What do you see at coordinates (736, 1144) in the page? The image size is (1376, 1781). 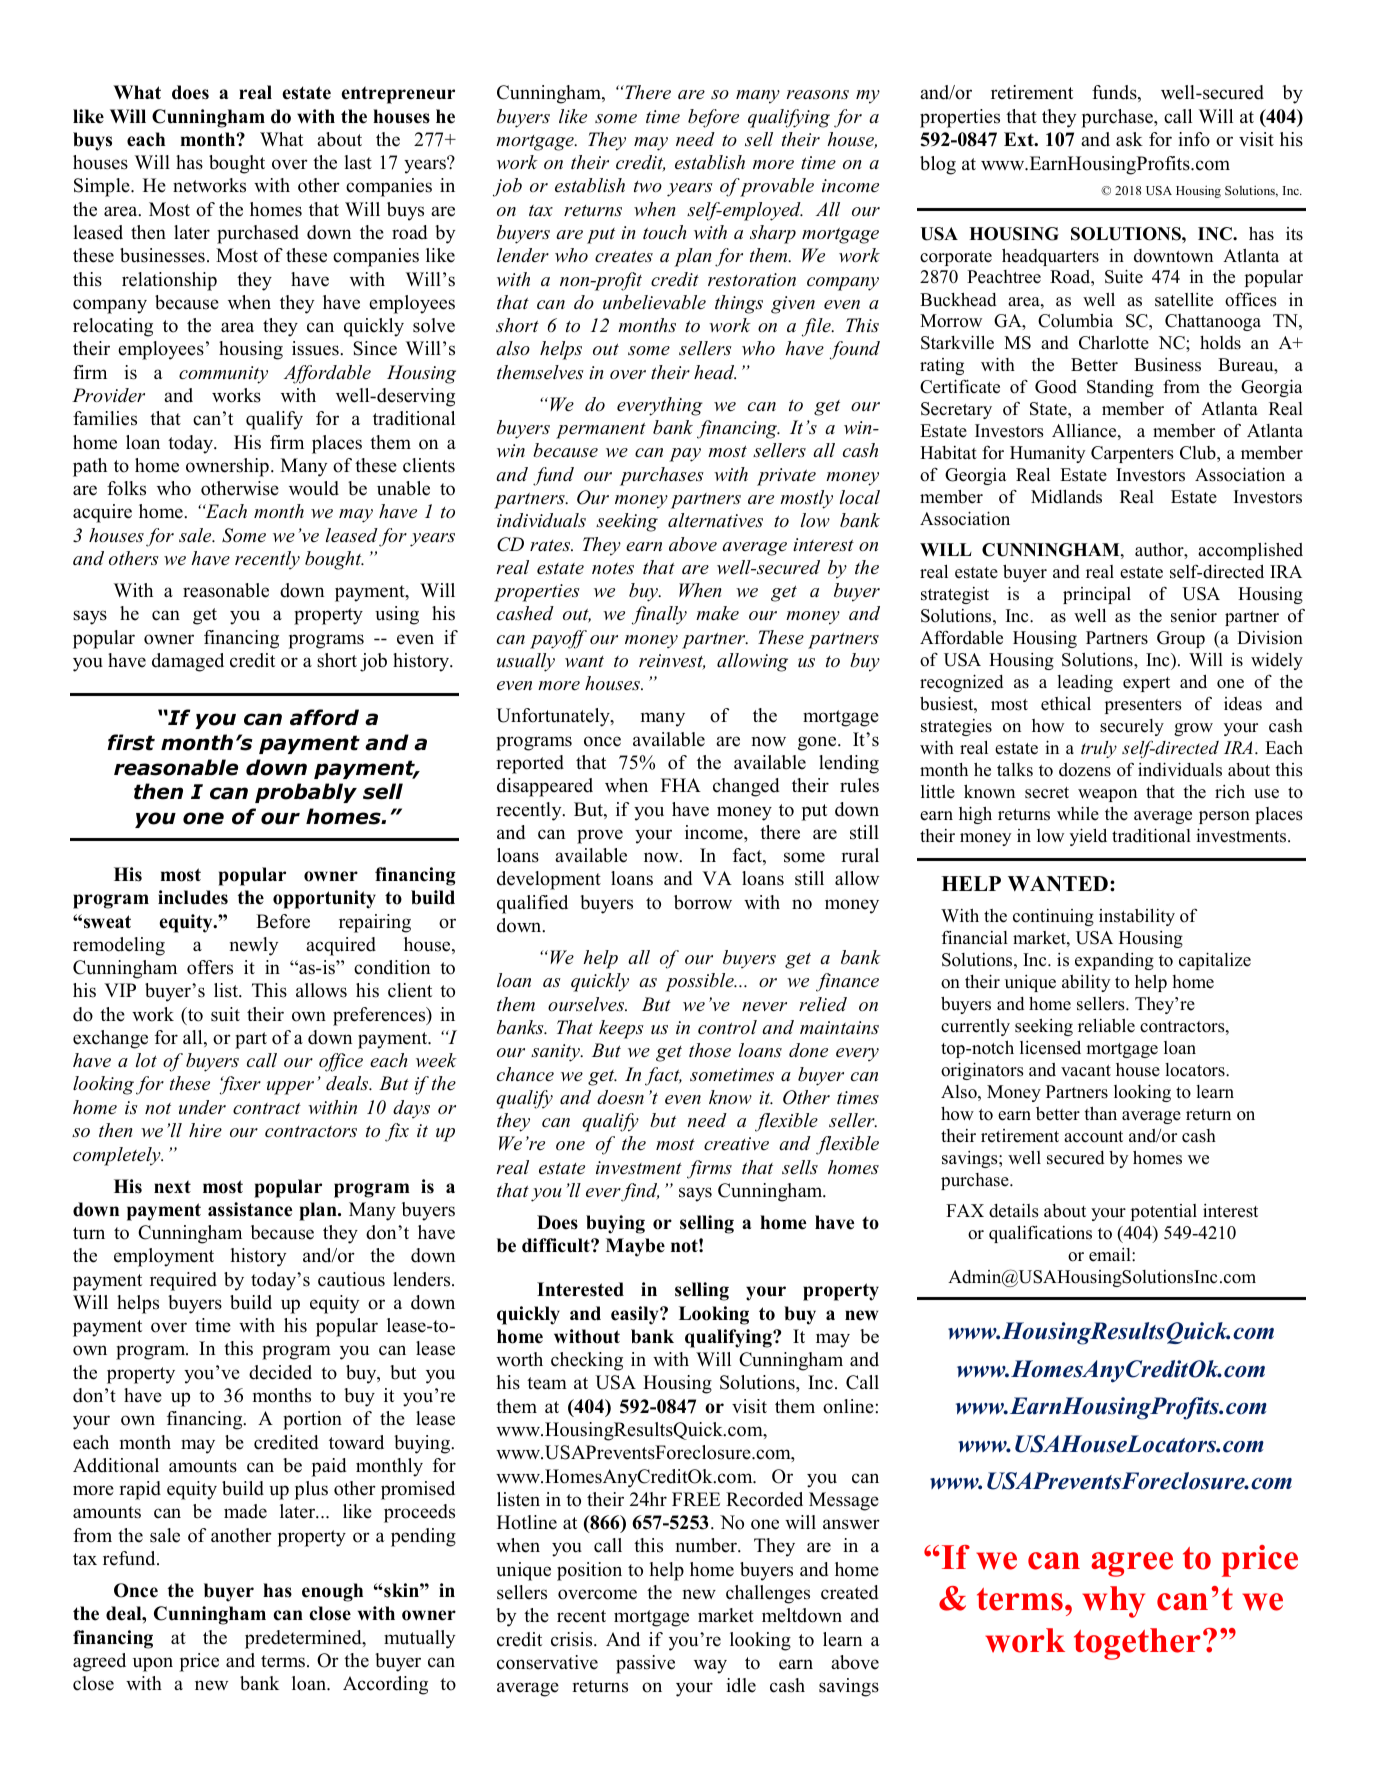 I see `creative` at bounding box center [736, 1144].
